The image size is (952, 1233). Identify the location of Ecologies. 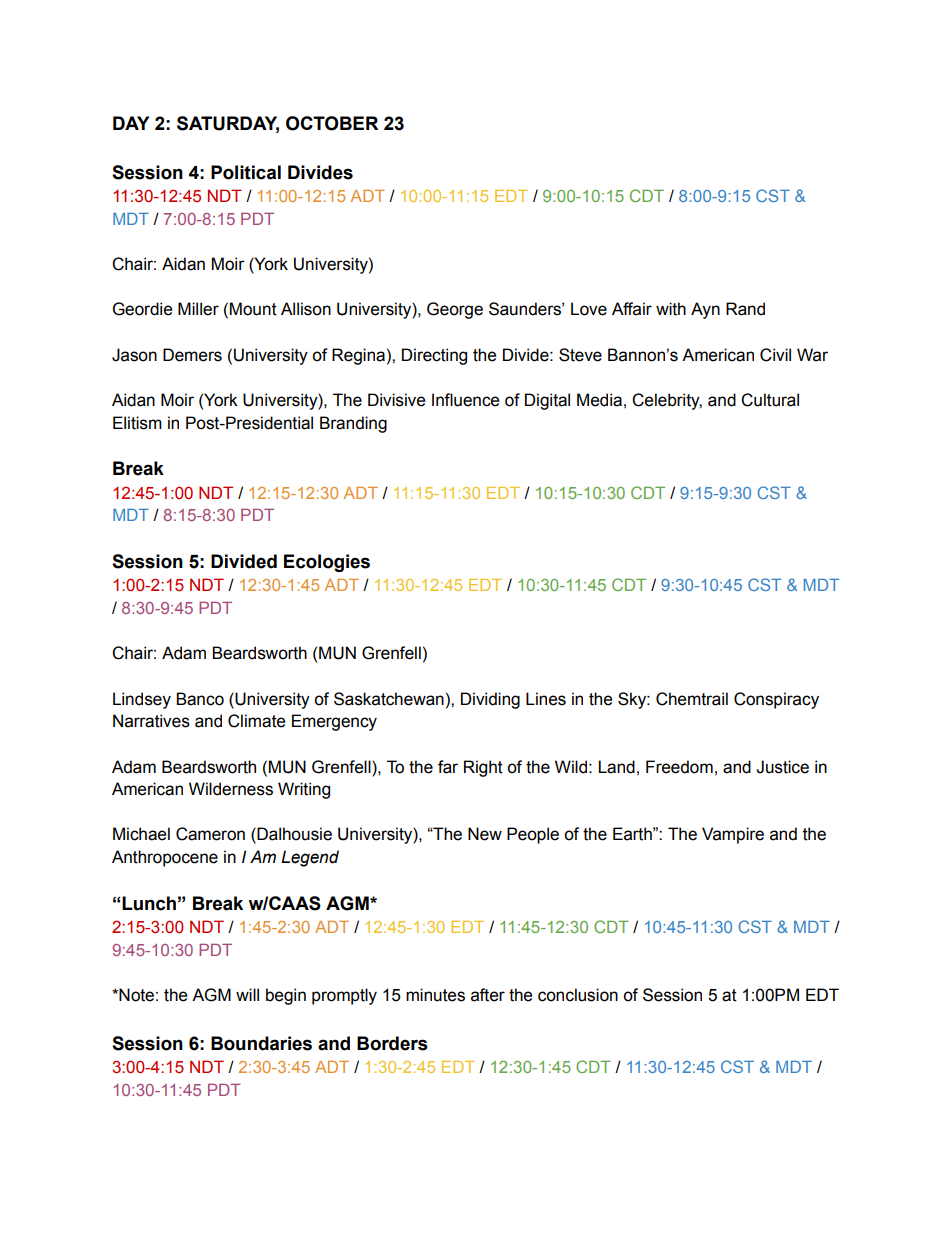
(327, 563).
